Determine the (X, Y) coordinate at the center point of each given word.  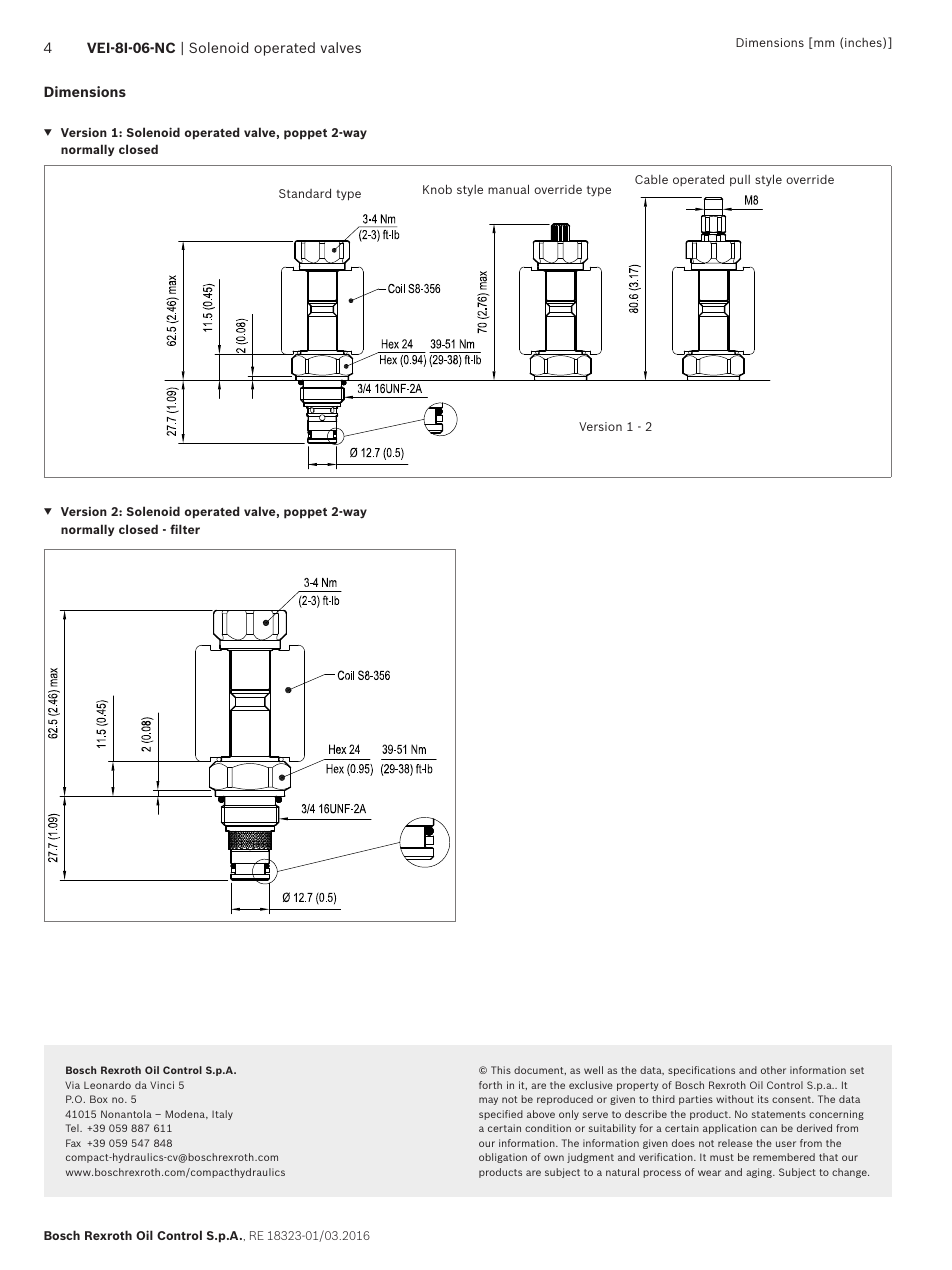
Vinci (162, 1085)
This (501, 1070)
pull (740, 180)
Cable (651, 179)
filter (185, 529)
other (773, 1070)
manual (508, 189)
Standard (305, 193)
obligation (503, 1158)
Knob (437, 189)
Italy (222, 1115)
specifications (701, 1071)
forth (490, 1085)
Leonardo (107, 1085)
